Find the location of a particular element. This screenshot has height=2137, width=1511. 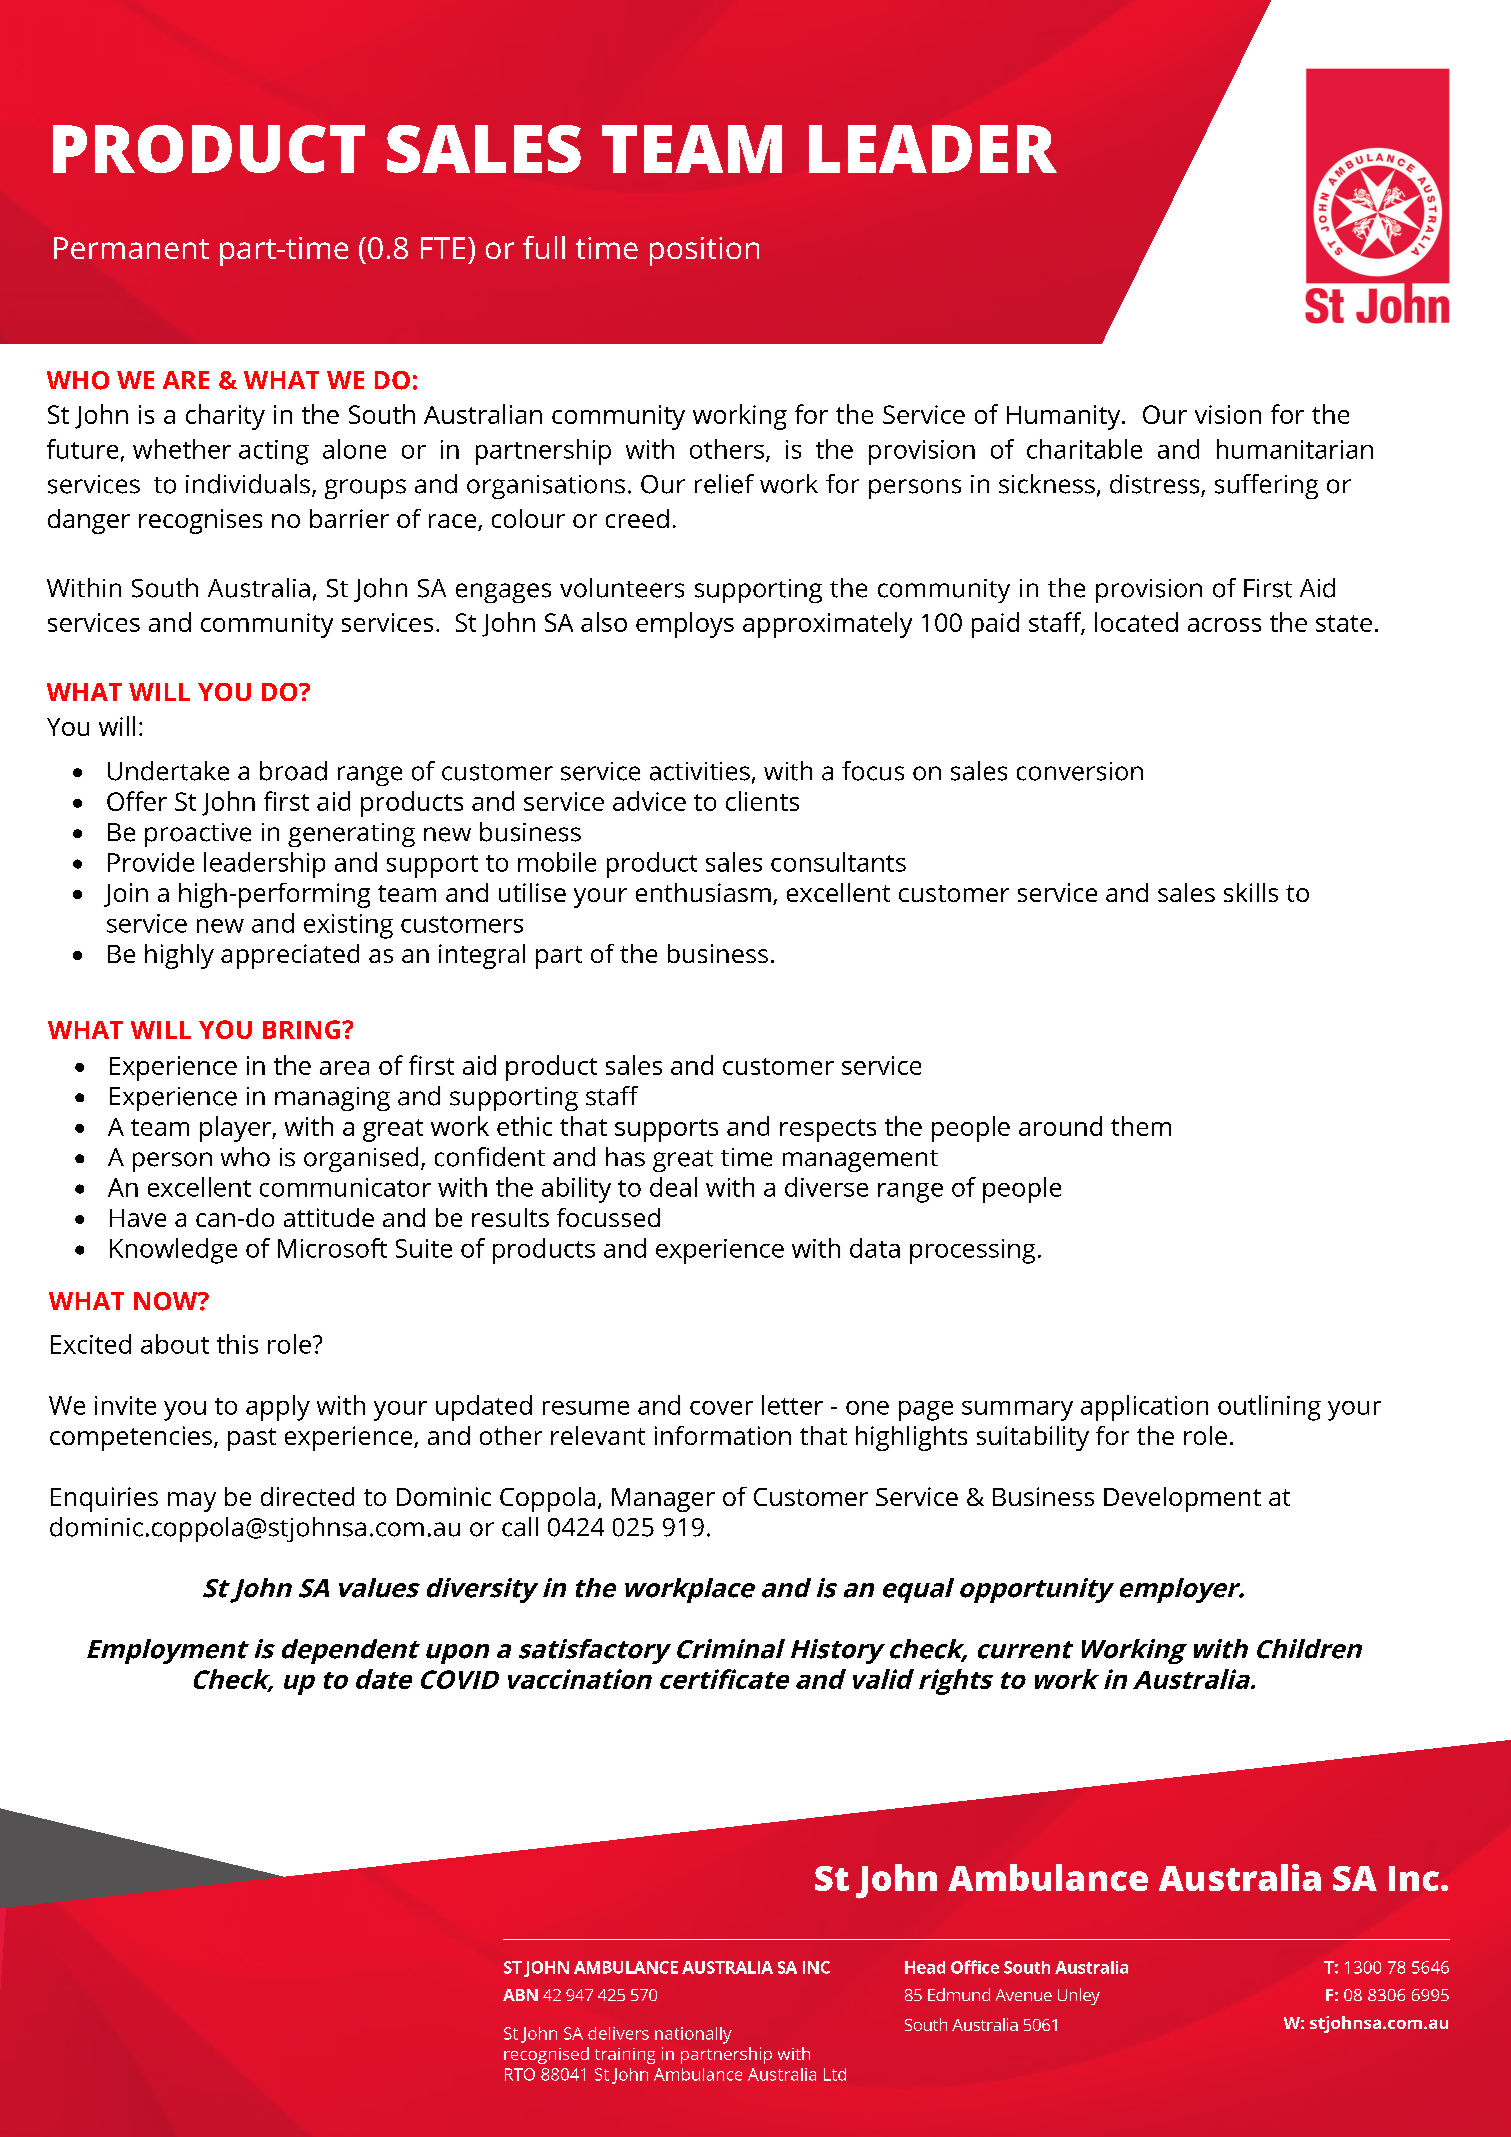

conversion is located at coordinates (1080, 771).
